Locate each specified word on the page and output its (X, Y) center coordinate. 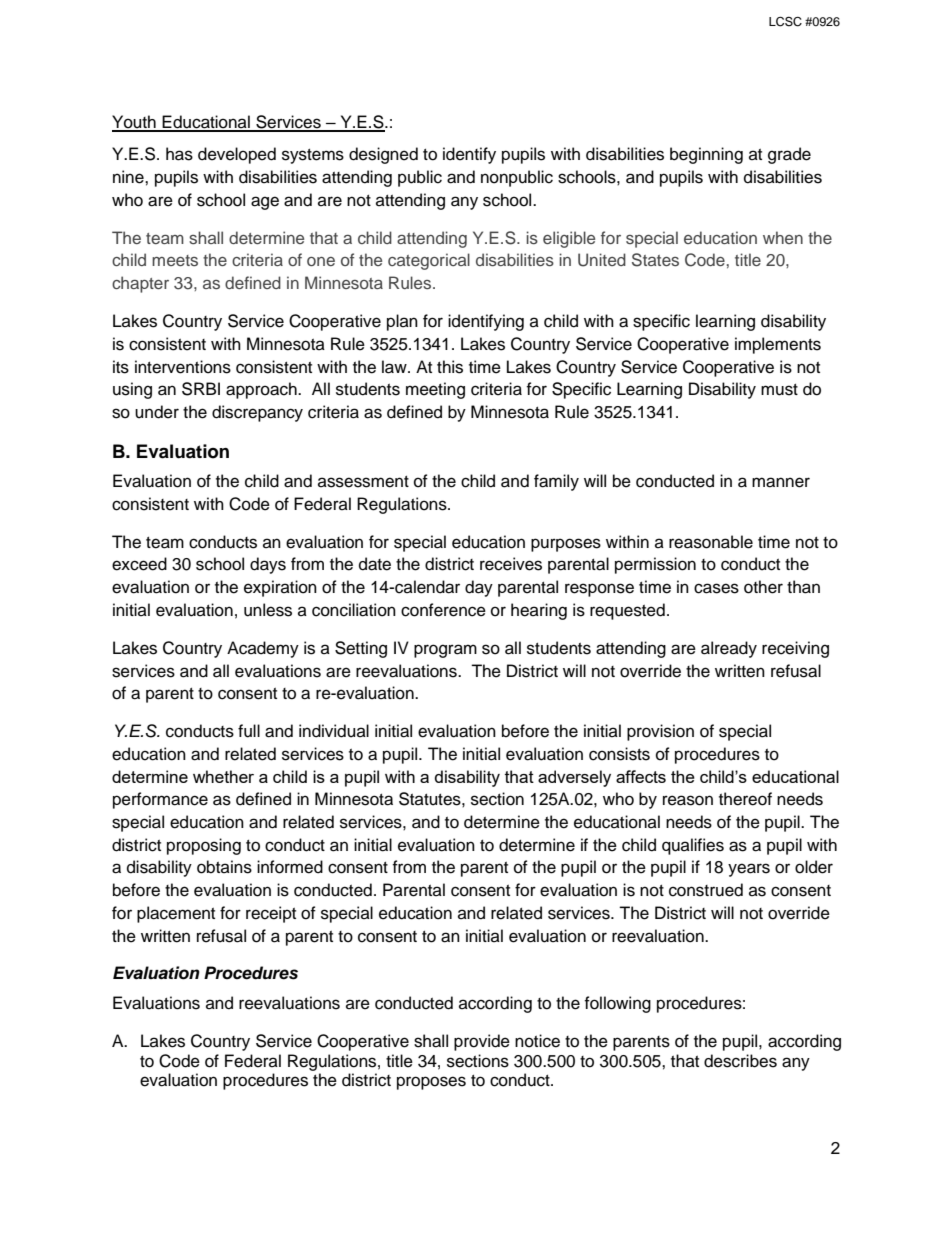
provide (482, 1042)
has (179, 154)
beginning (706, 155)
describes (740, 1061)
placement (176, 914)
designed (383, 155)
